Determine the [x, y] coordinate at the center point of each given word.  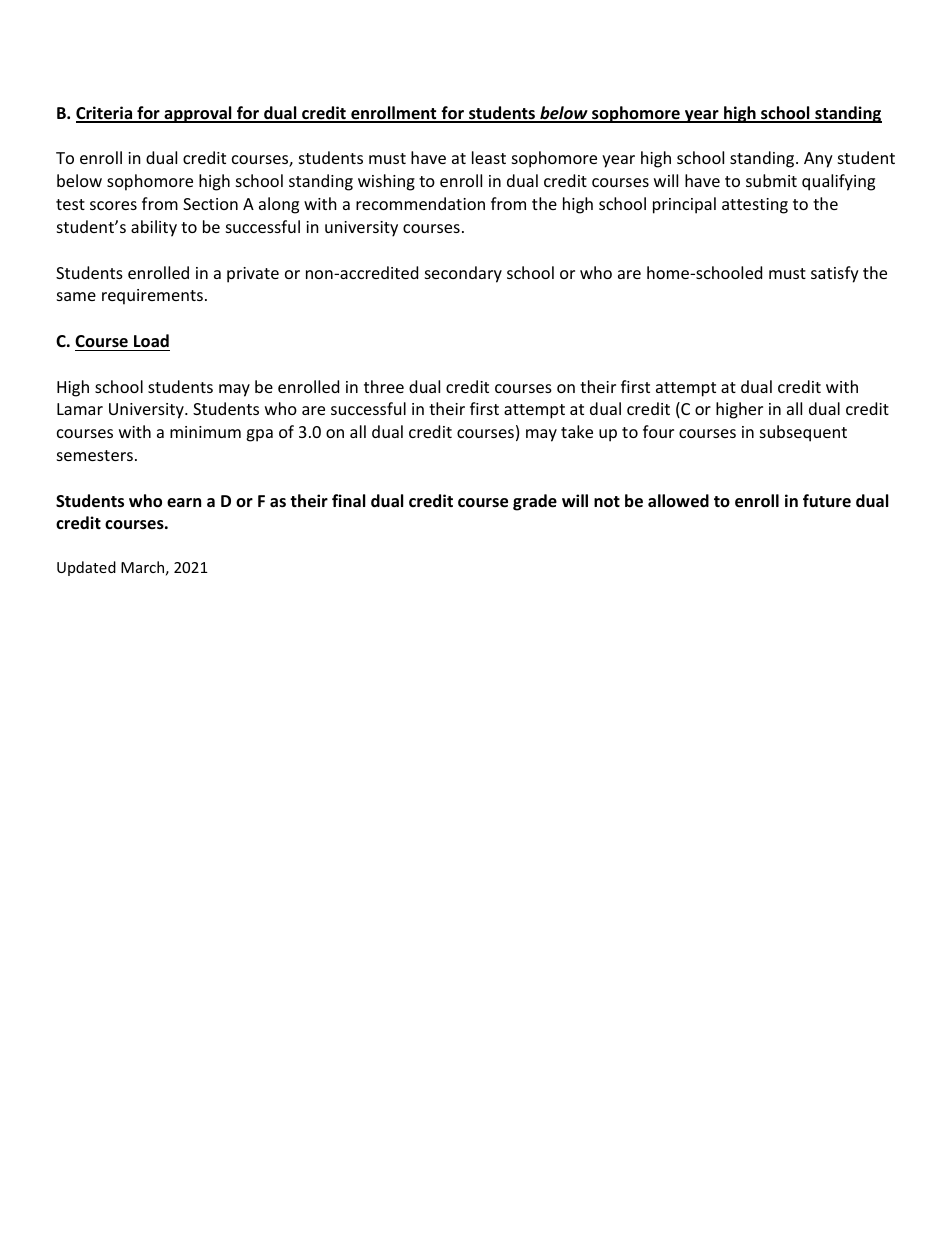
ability [154, 228]
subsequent [803, 433]
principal [684, 205]
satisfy [835, 274]
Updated [86, 568]
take [577, 431]
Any [818, 160]
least [489, 157]
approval [198, 114]
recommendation [420, 203]
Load [151, 341]
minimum [205, 432]
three [384, 386]
